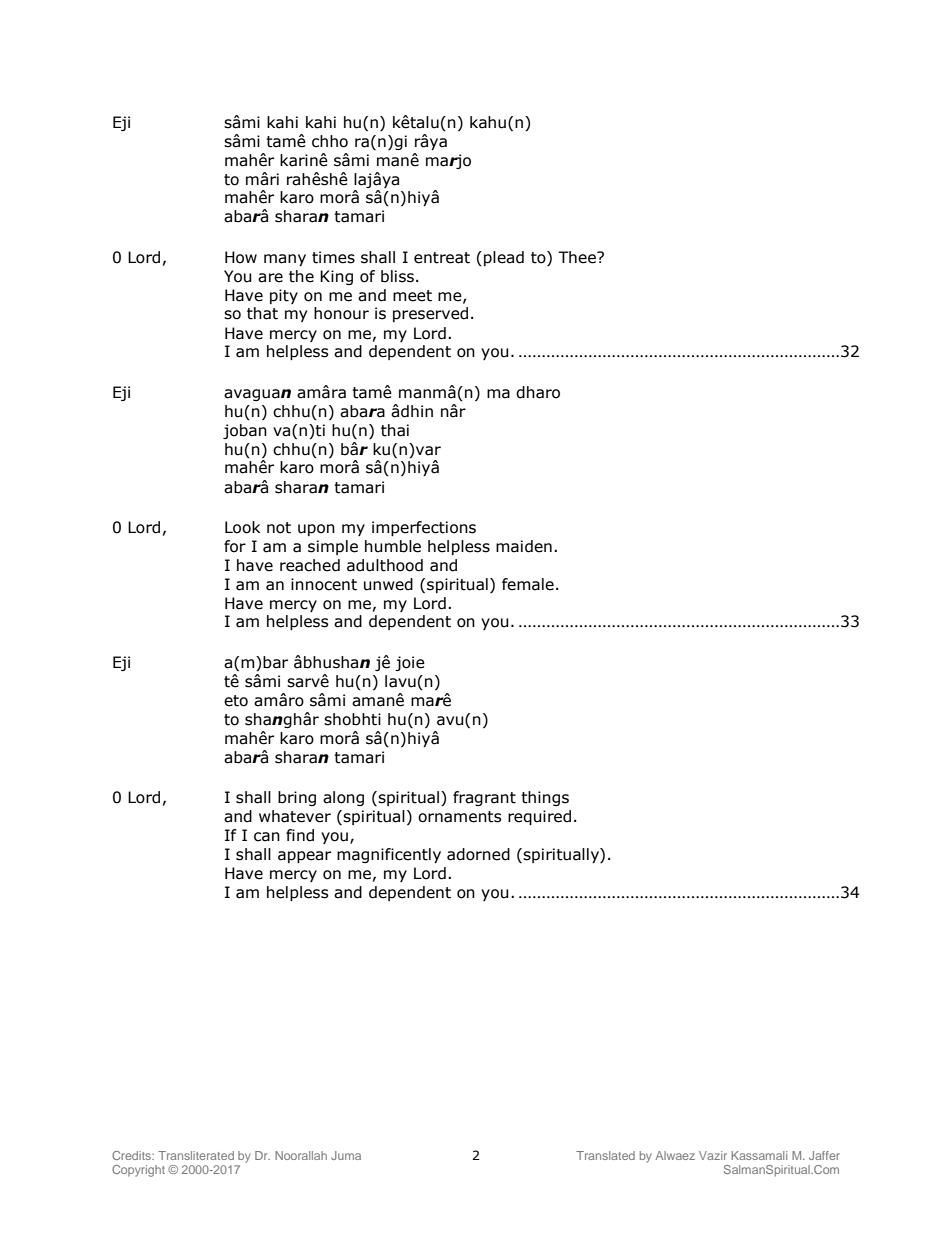  I want to click on appear, so click(304, 857).
